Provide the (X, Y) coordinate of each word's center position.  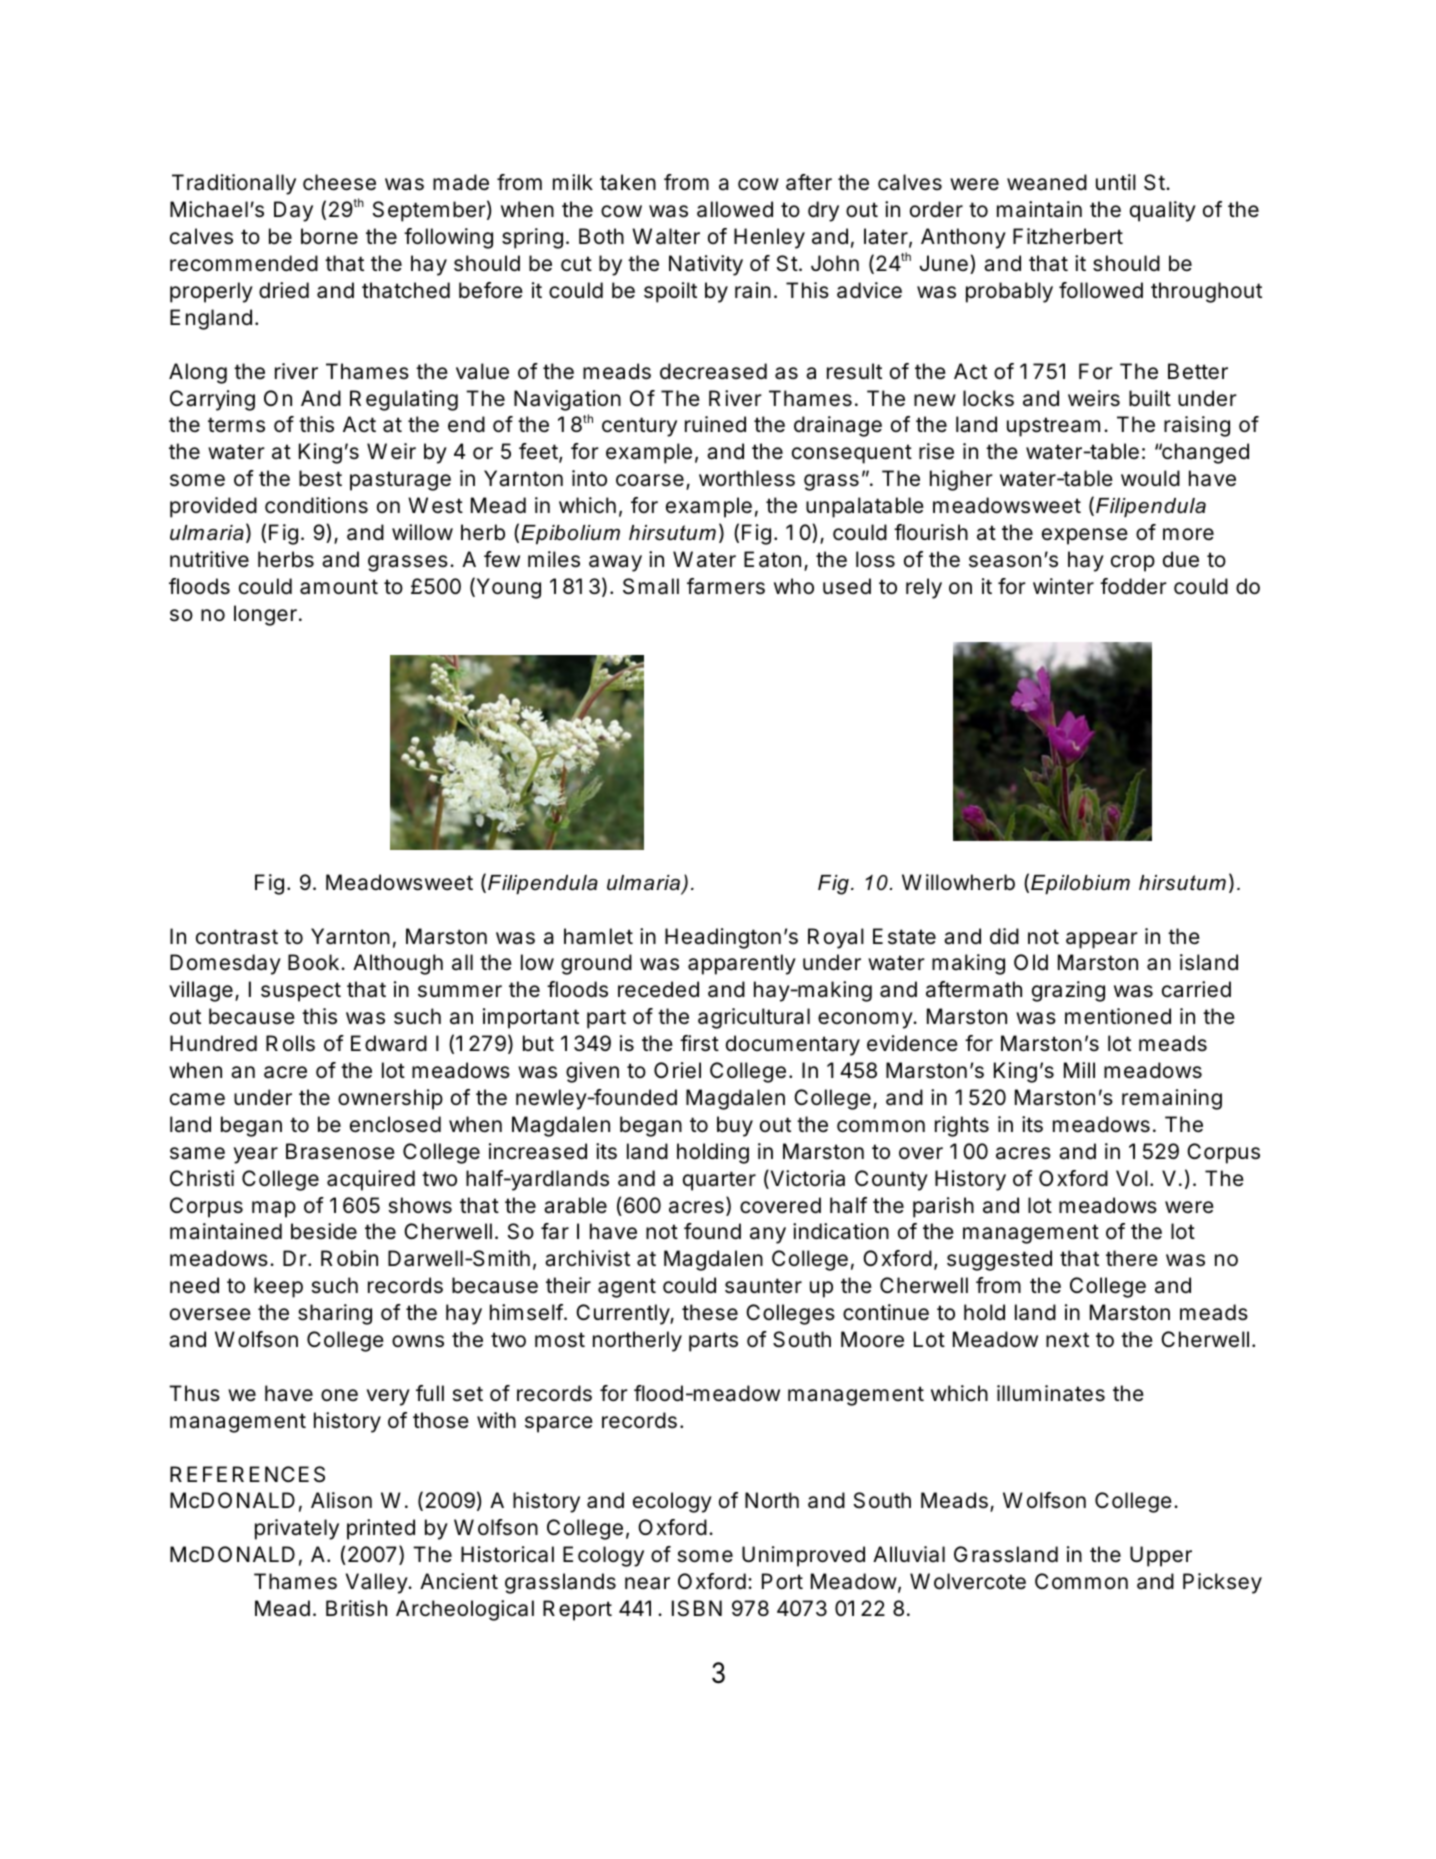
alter (678, 236)
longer (265, 615)
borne (329, 236)
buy (735, 1126)
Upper (1161, 1556)
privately (297, 1529)
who (794, 586)
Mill (1079, 1070)
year (256, 1155)
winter (1063, 586)
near (647, 1583)
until (1116, 182)
